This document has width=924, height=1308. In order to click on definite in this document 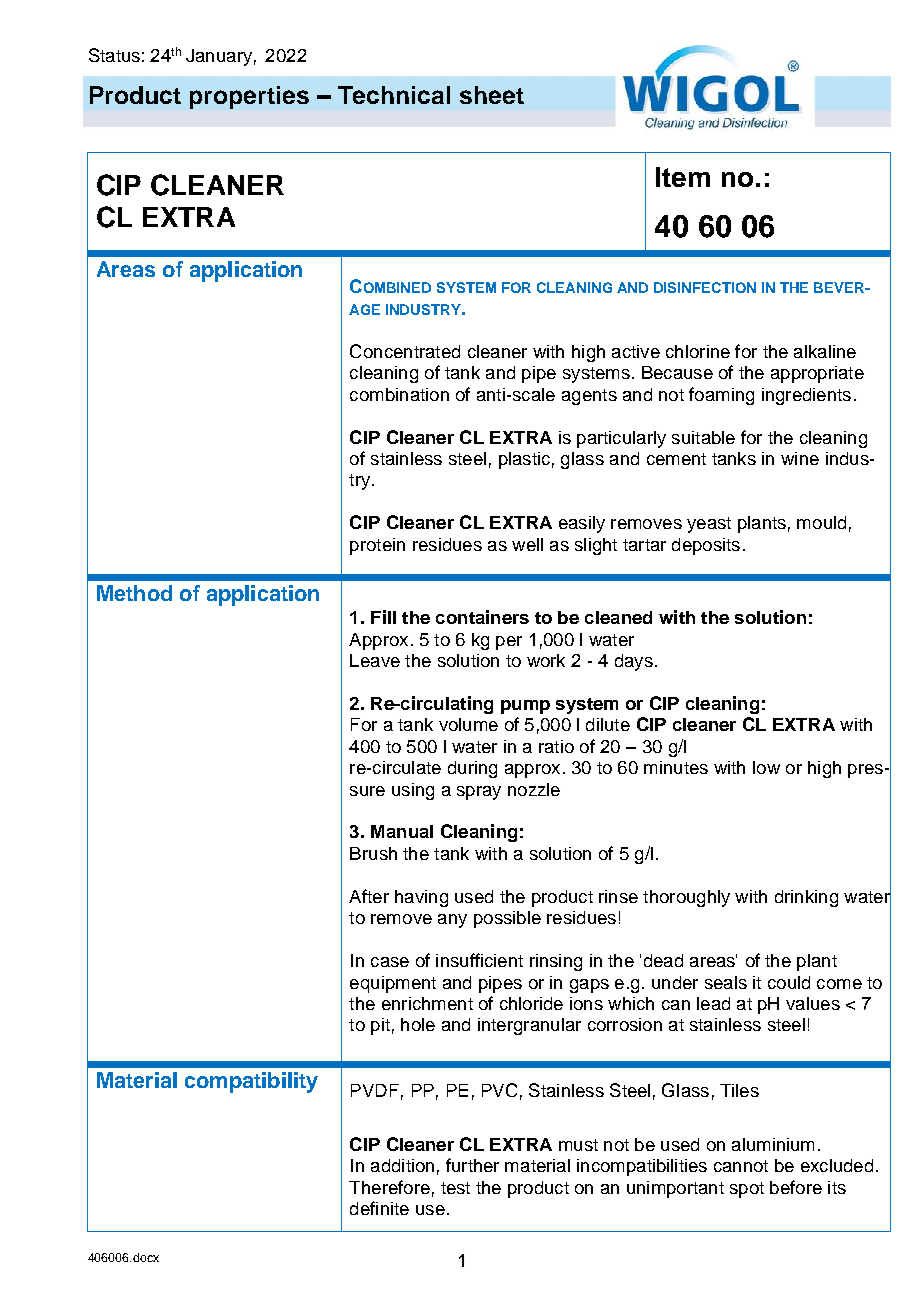, I will do `click(379, 1208)`.
